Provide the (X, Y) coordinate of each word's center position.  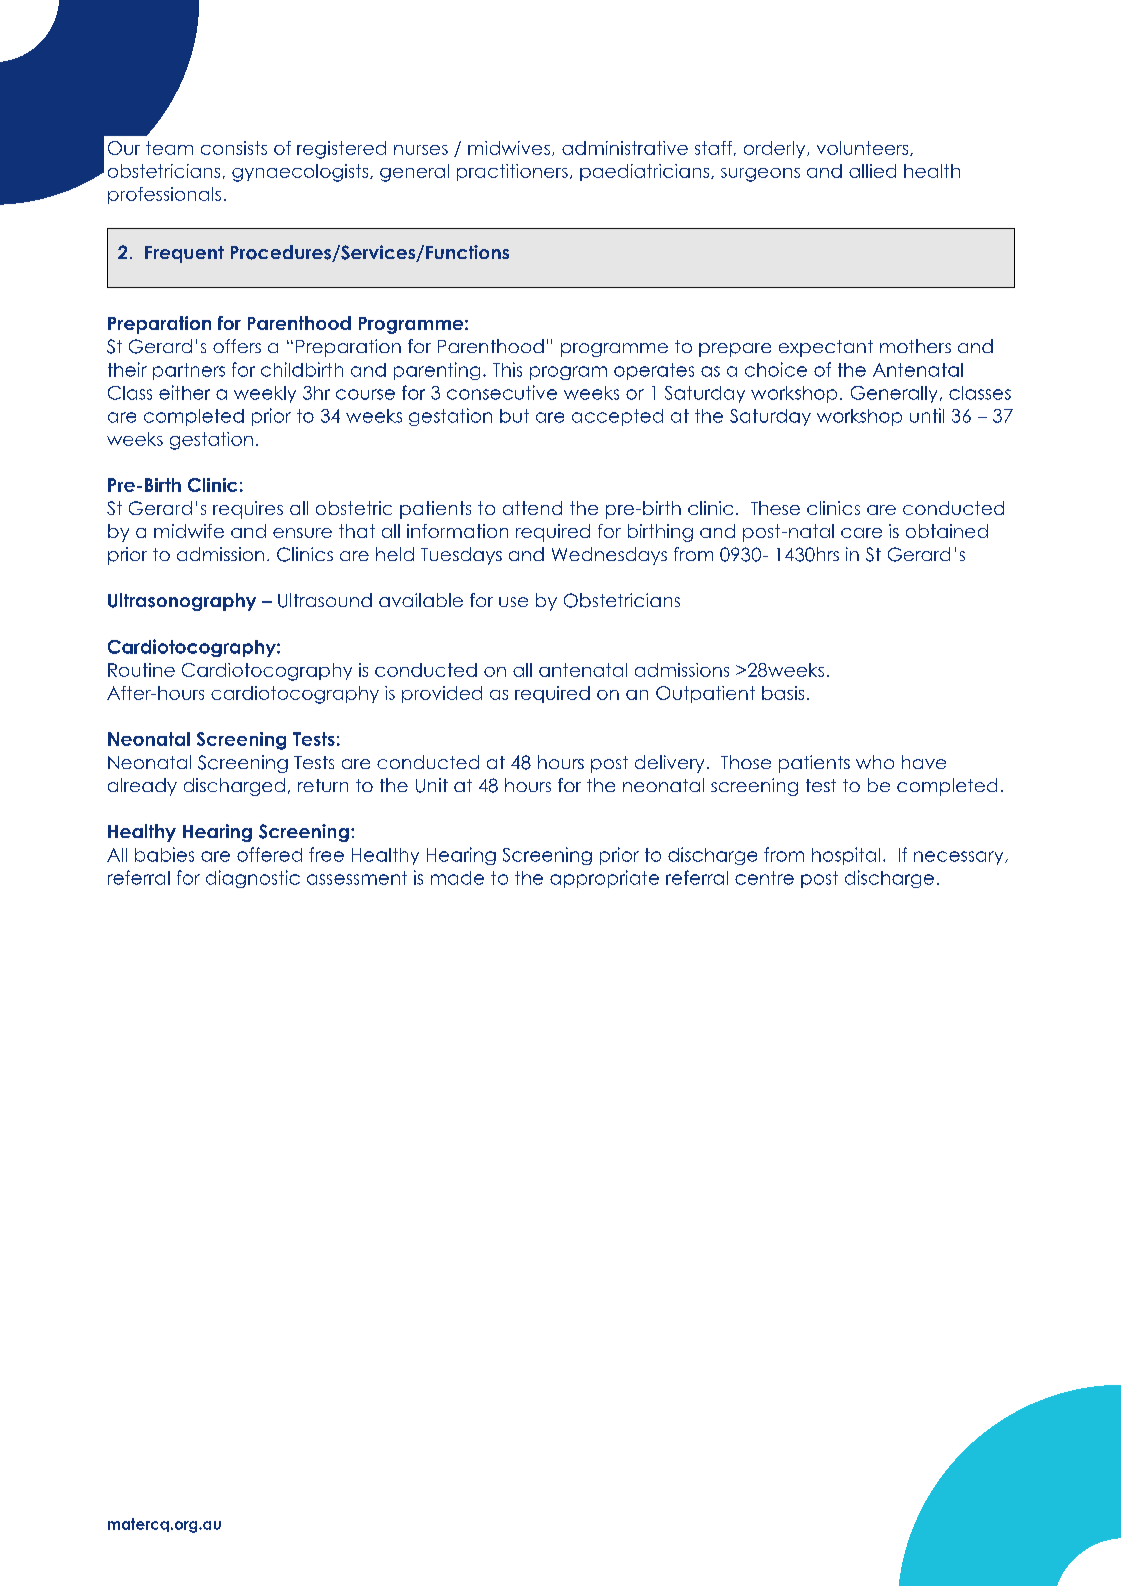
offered (269, 854)
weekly (265, 394)
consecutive (502, 392)
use (513, 602)
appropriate (604, 879)
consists (234, 148)
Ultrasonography (182, 602)
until (927, 415)
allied (872, 171)
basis (783, 693)
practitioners (512, 172)
